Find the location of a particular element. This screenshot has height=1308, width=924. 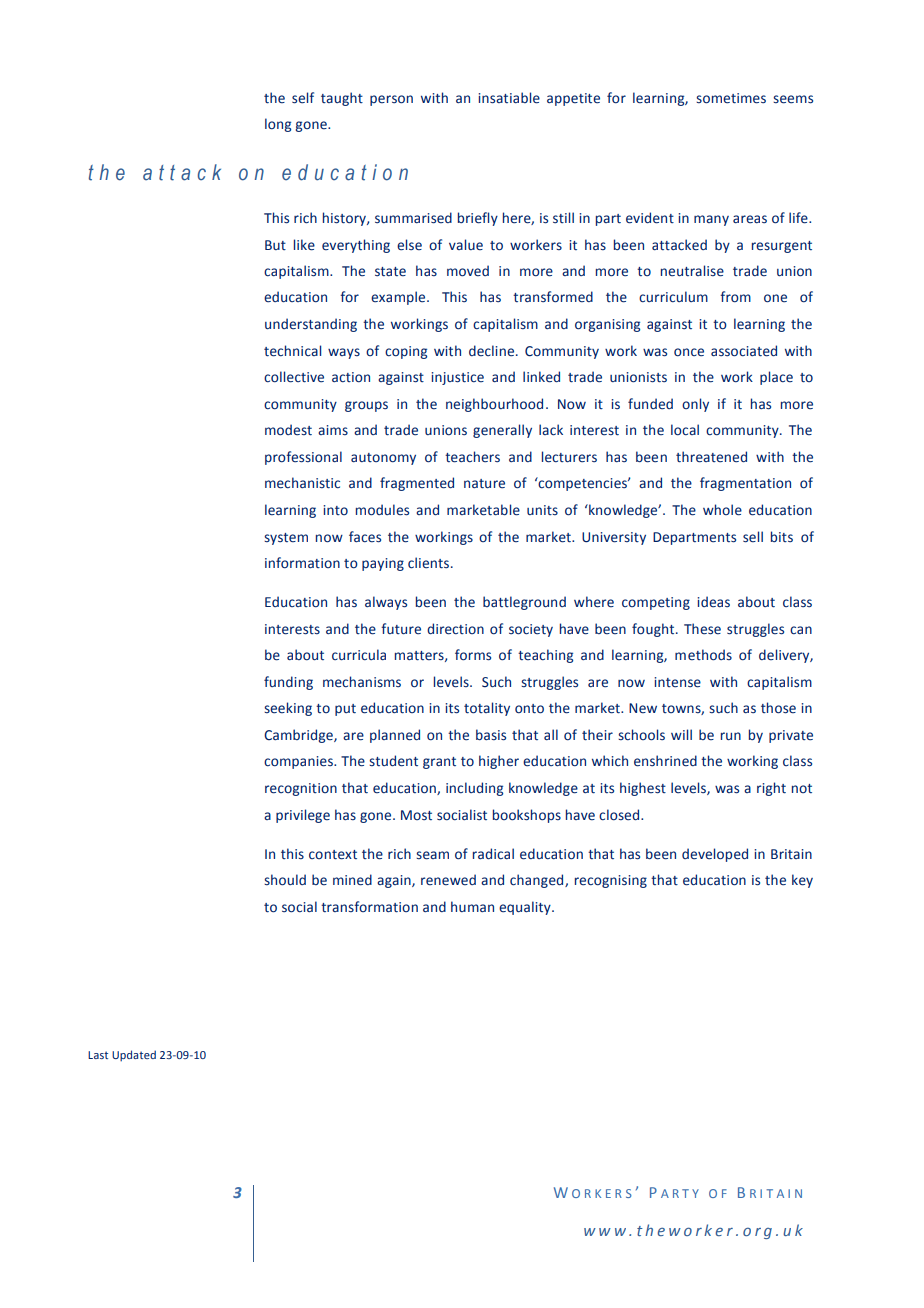

sometimes is located at coordinates (731, 98).
